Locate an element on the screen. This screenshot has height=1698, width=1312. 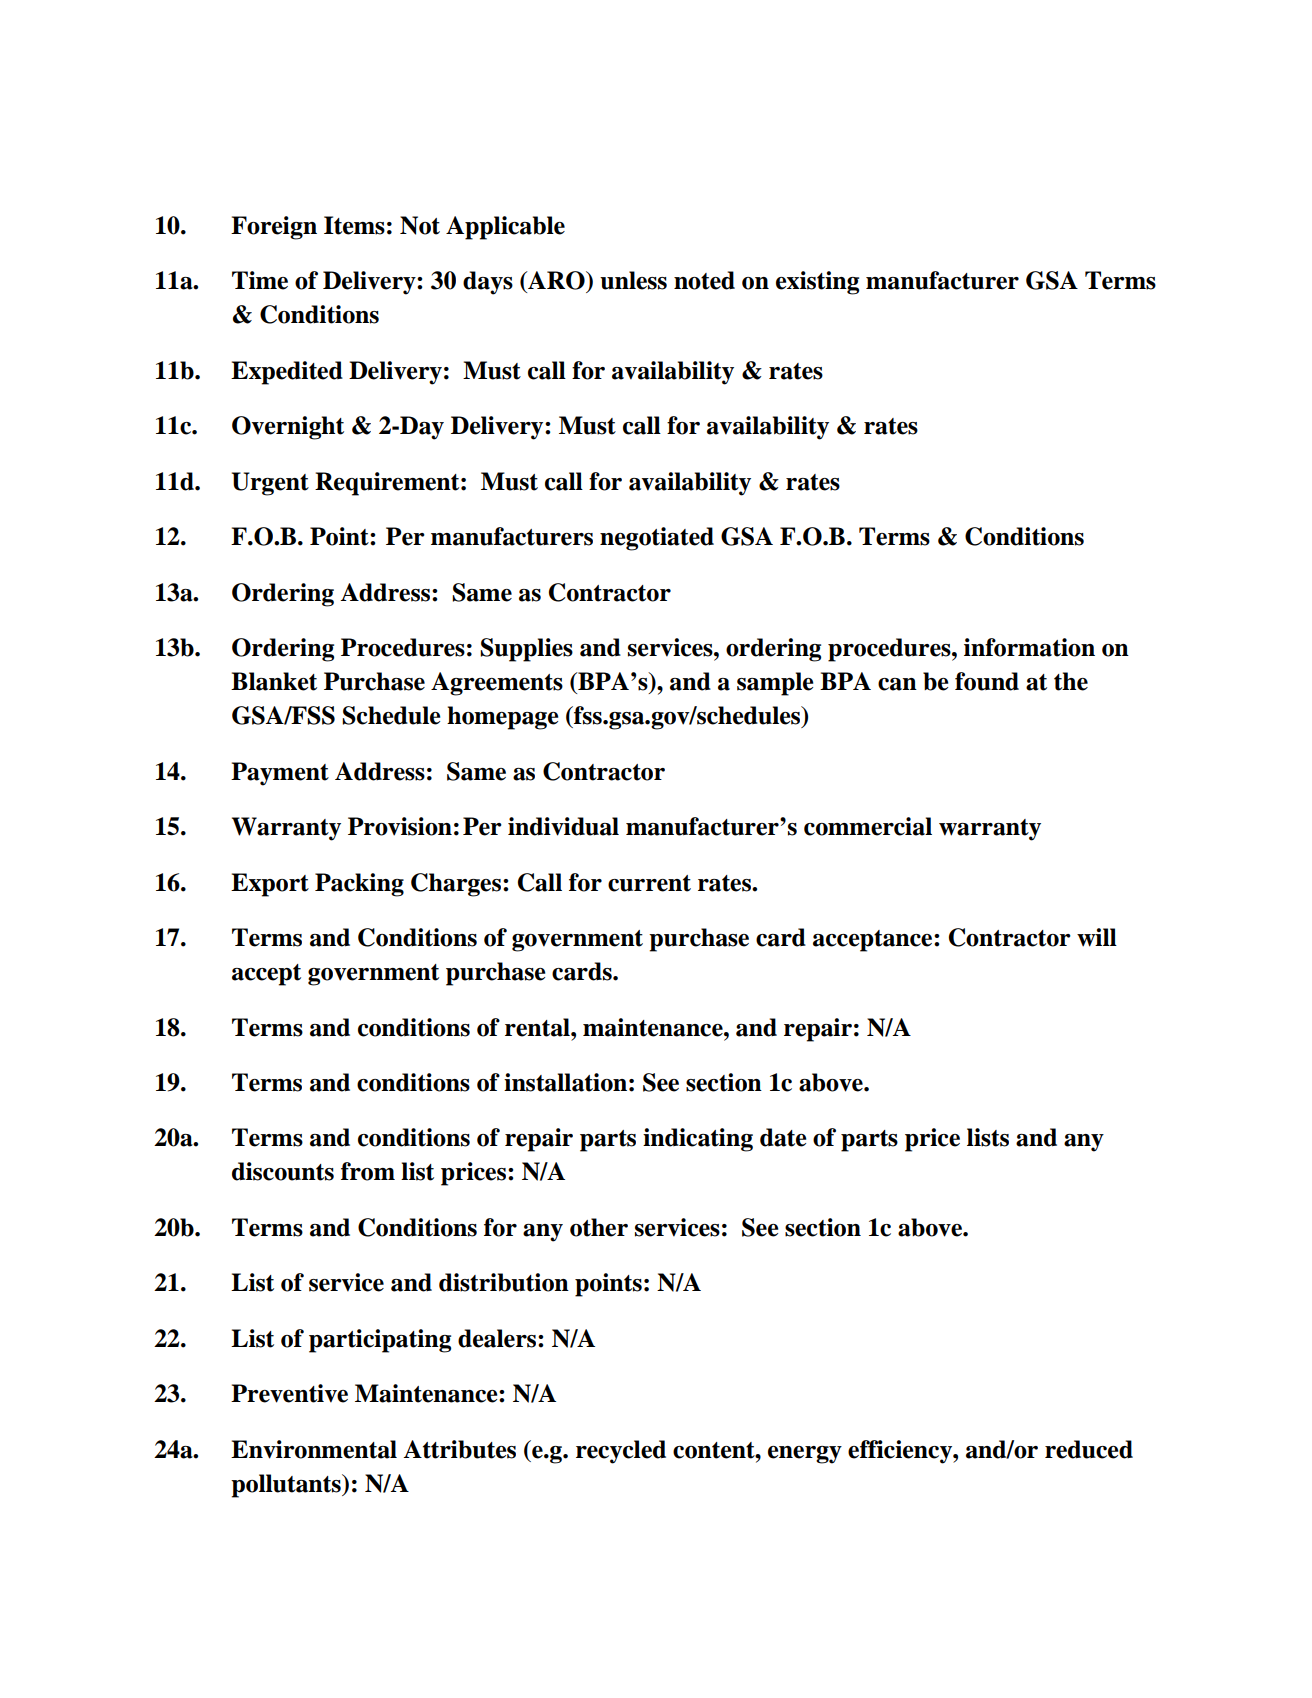
Items is located at coordinates (354, 225).
